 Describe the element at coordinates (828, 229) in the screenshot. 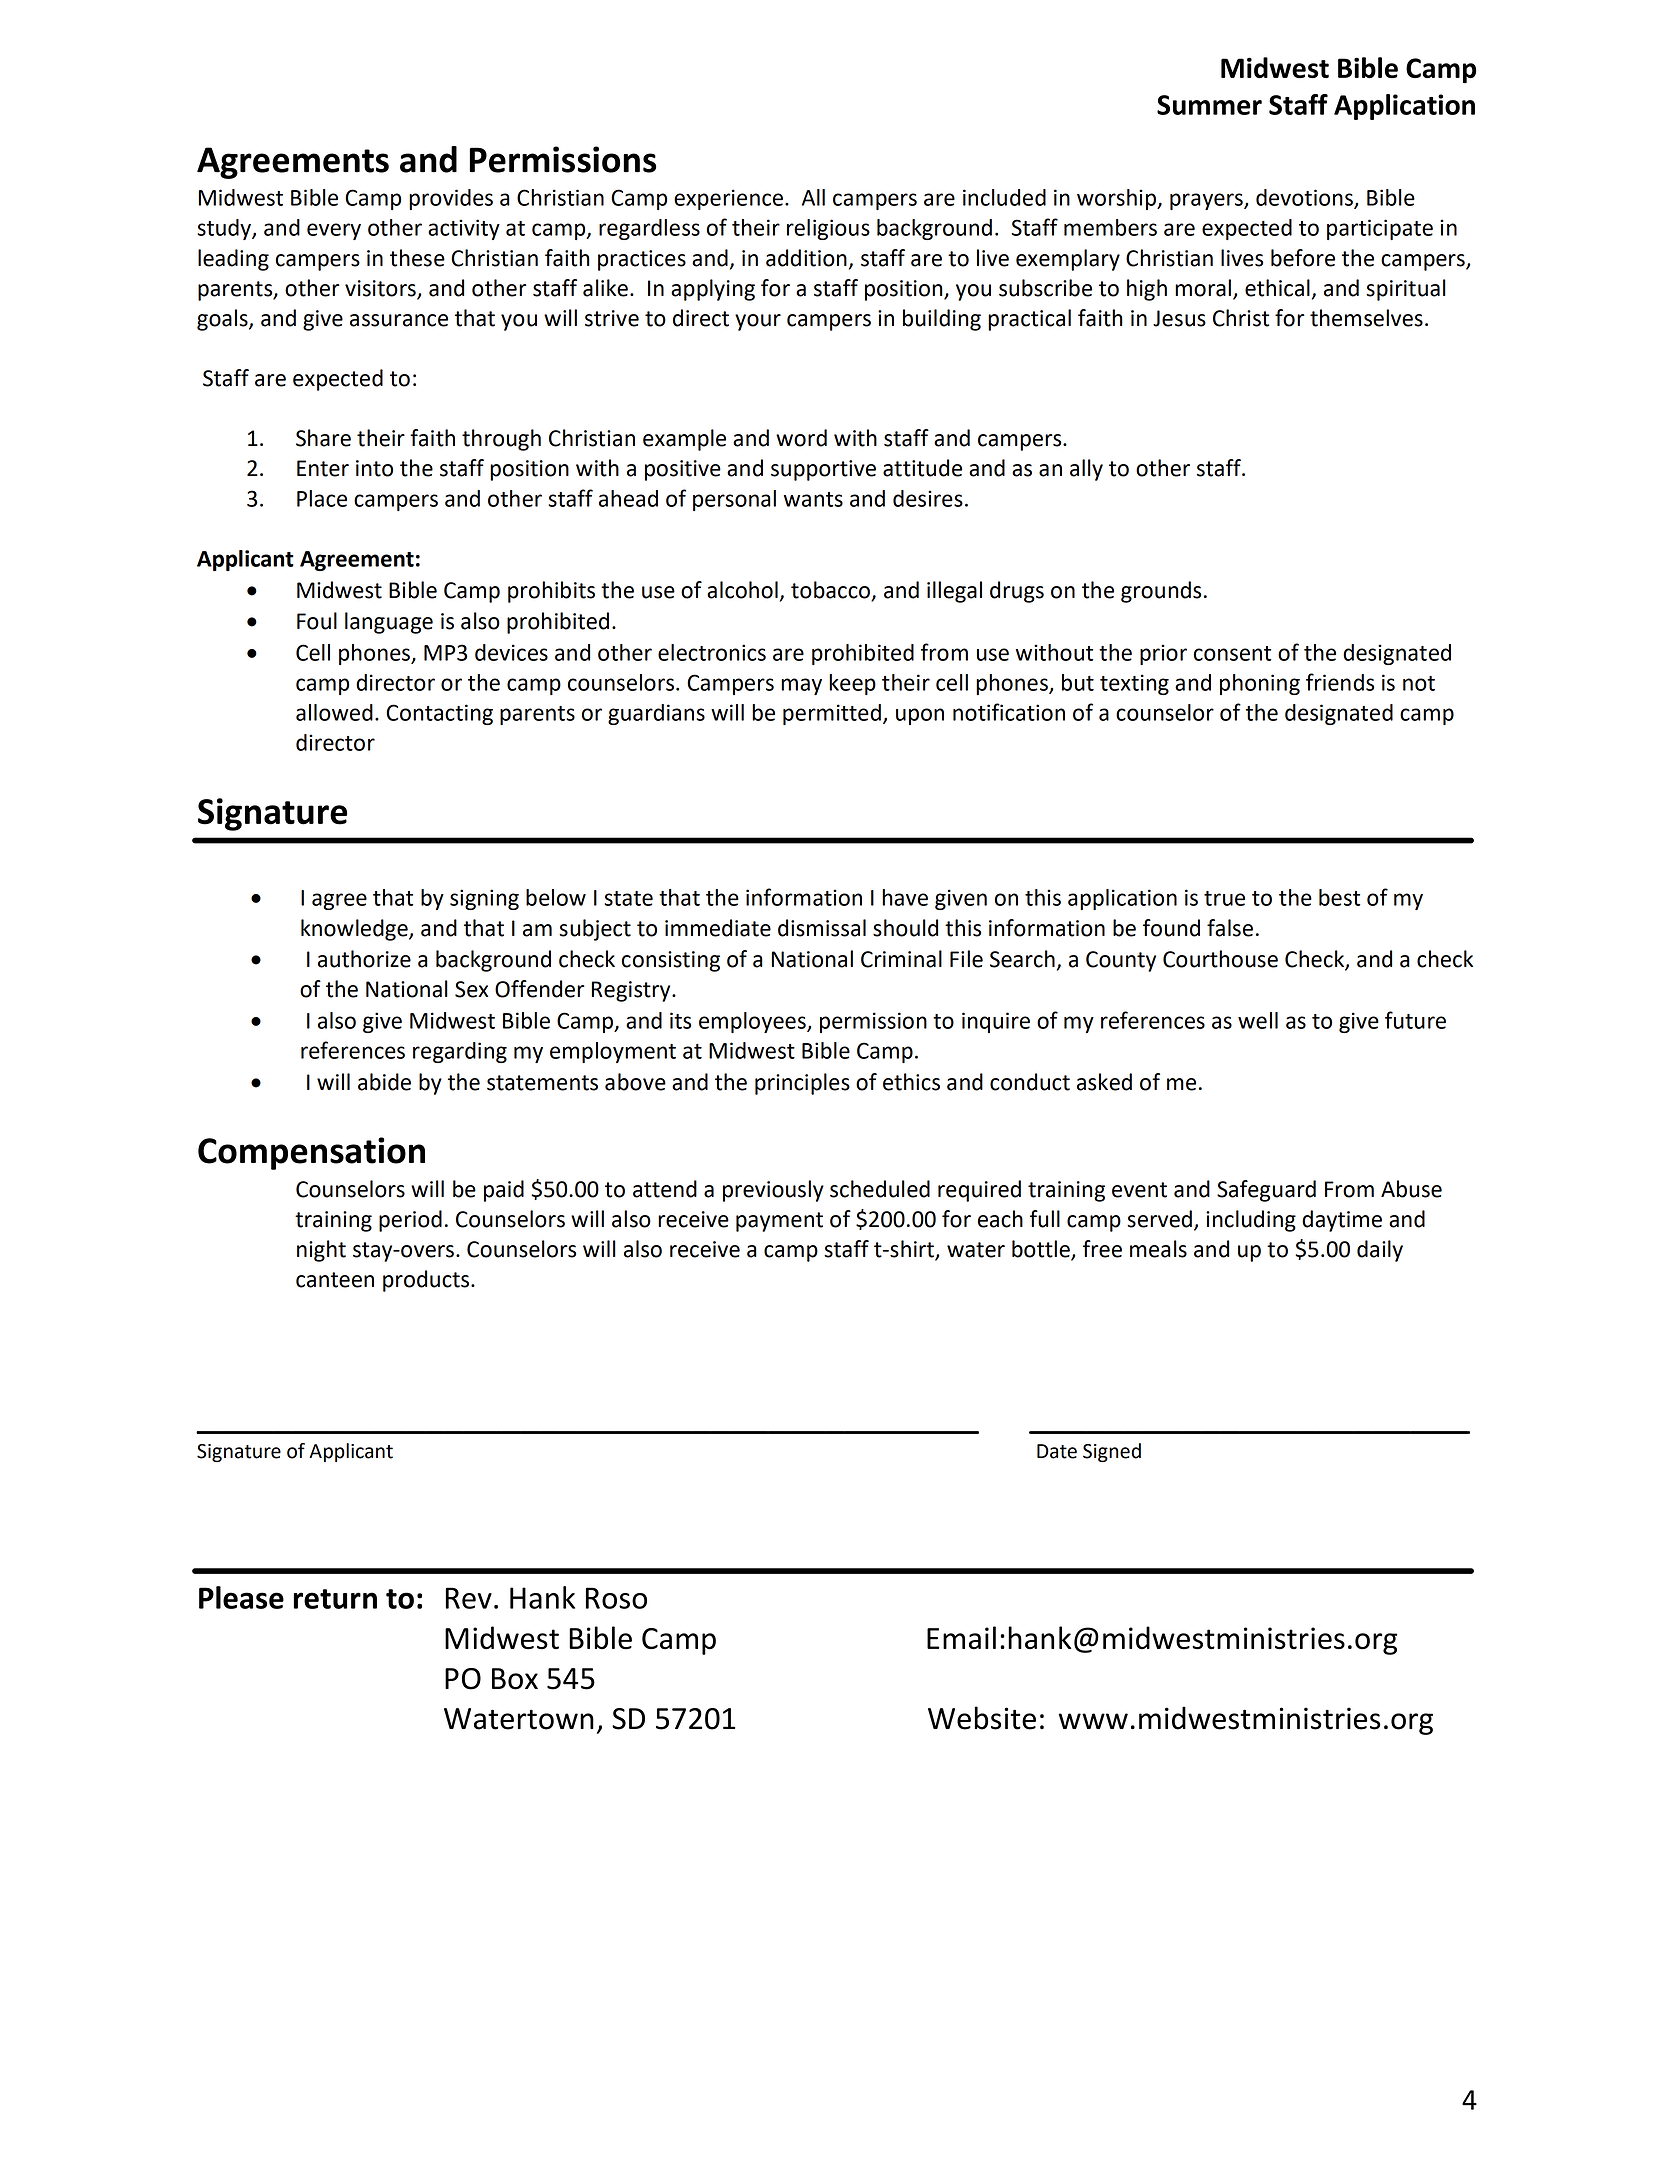

I see `religious` at that location.
